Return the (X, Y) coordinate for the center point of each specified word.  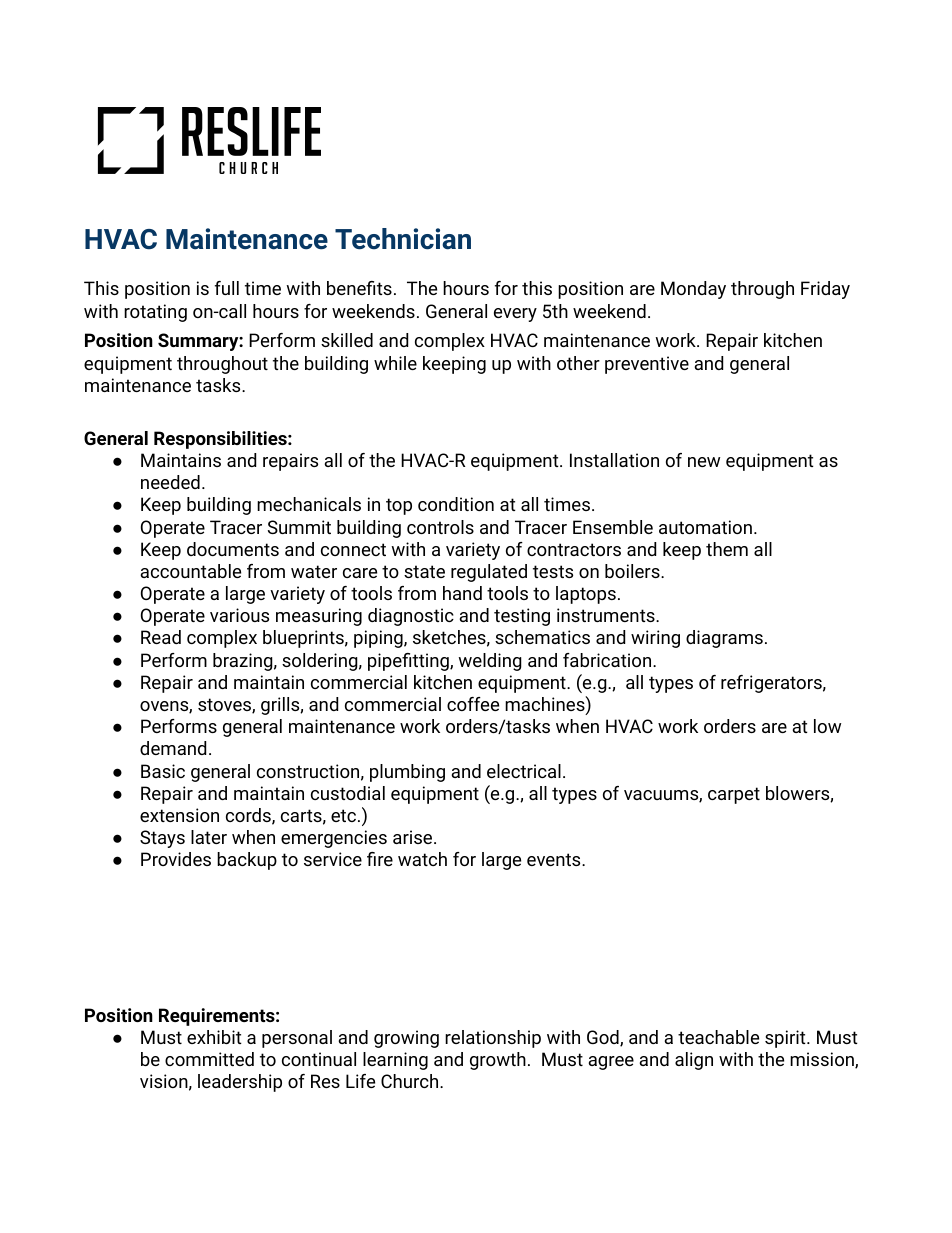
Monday (693, 290)
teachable (718, 1037)
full (227, 288)
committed (209, 1059)
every (515, 315)
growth (498, 1061)
